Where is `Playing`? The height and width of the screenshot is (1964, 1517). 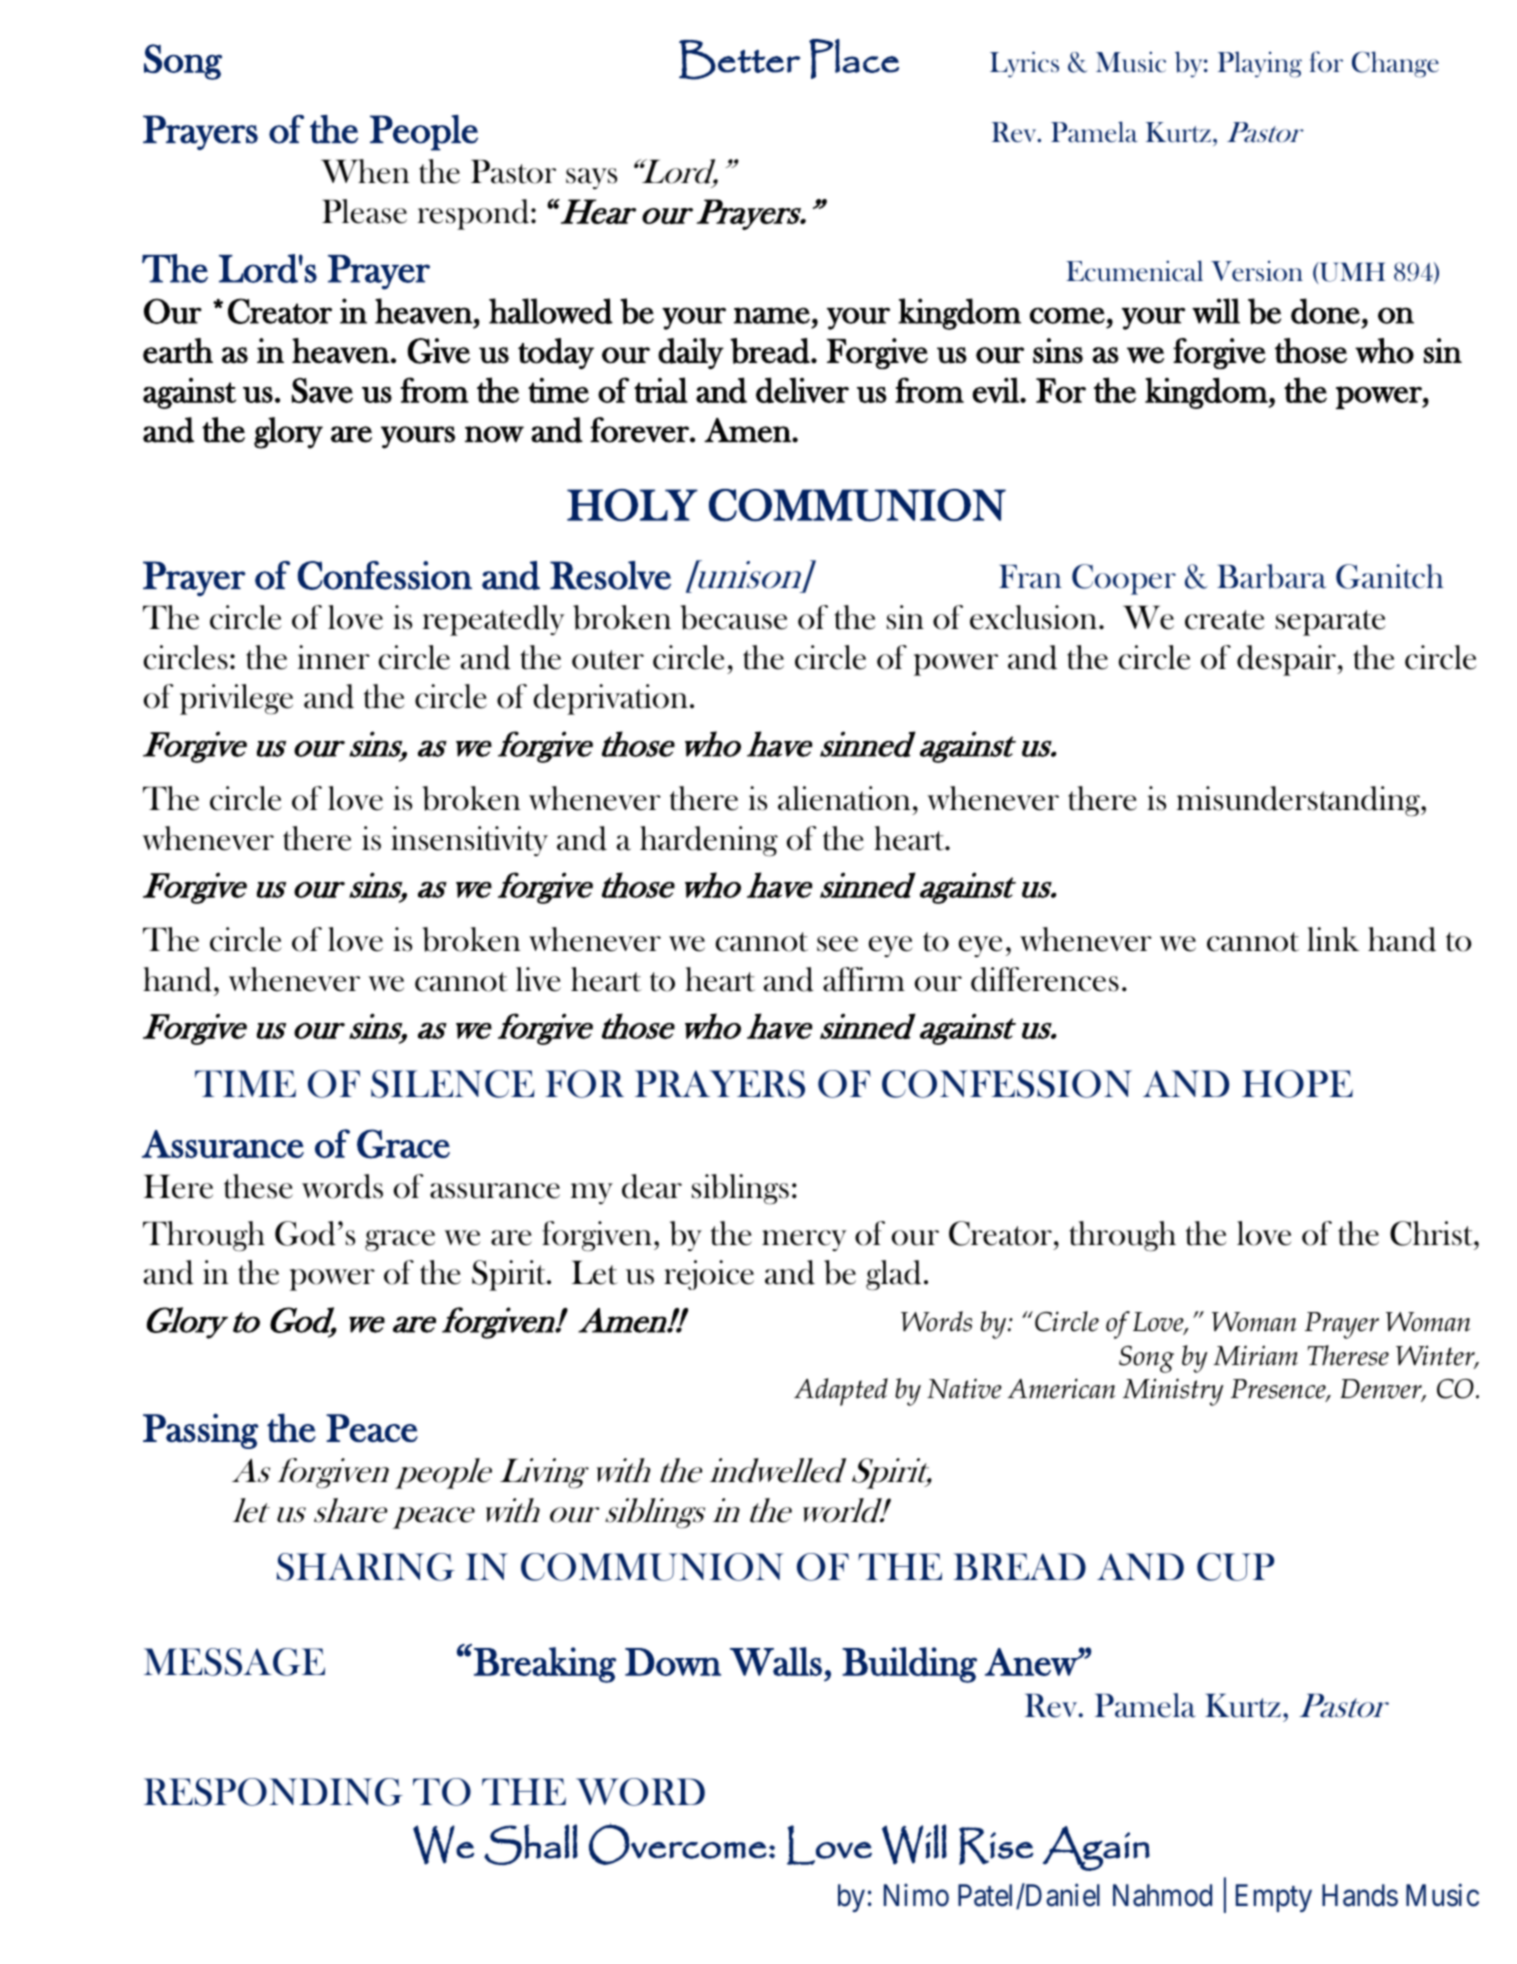 Playing is located at coordinates (1260, 64).
